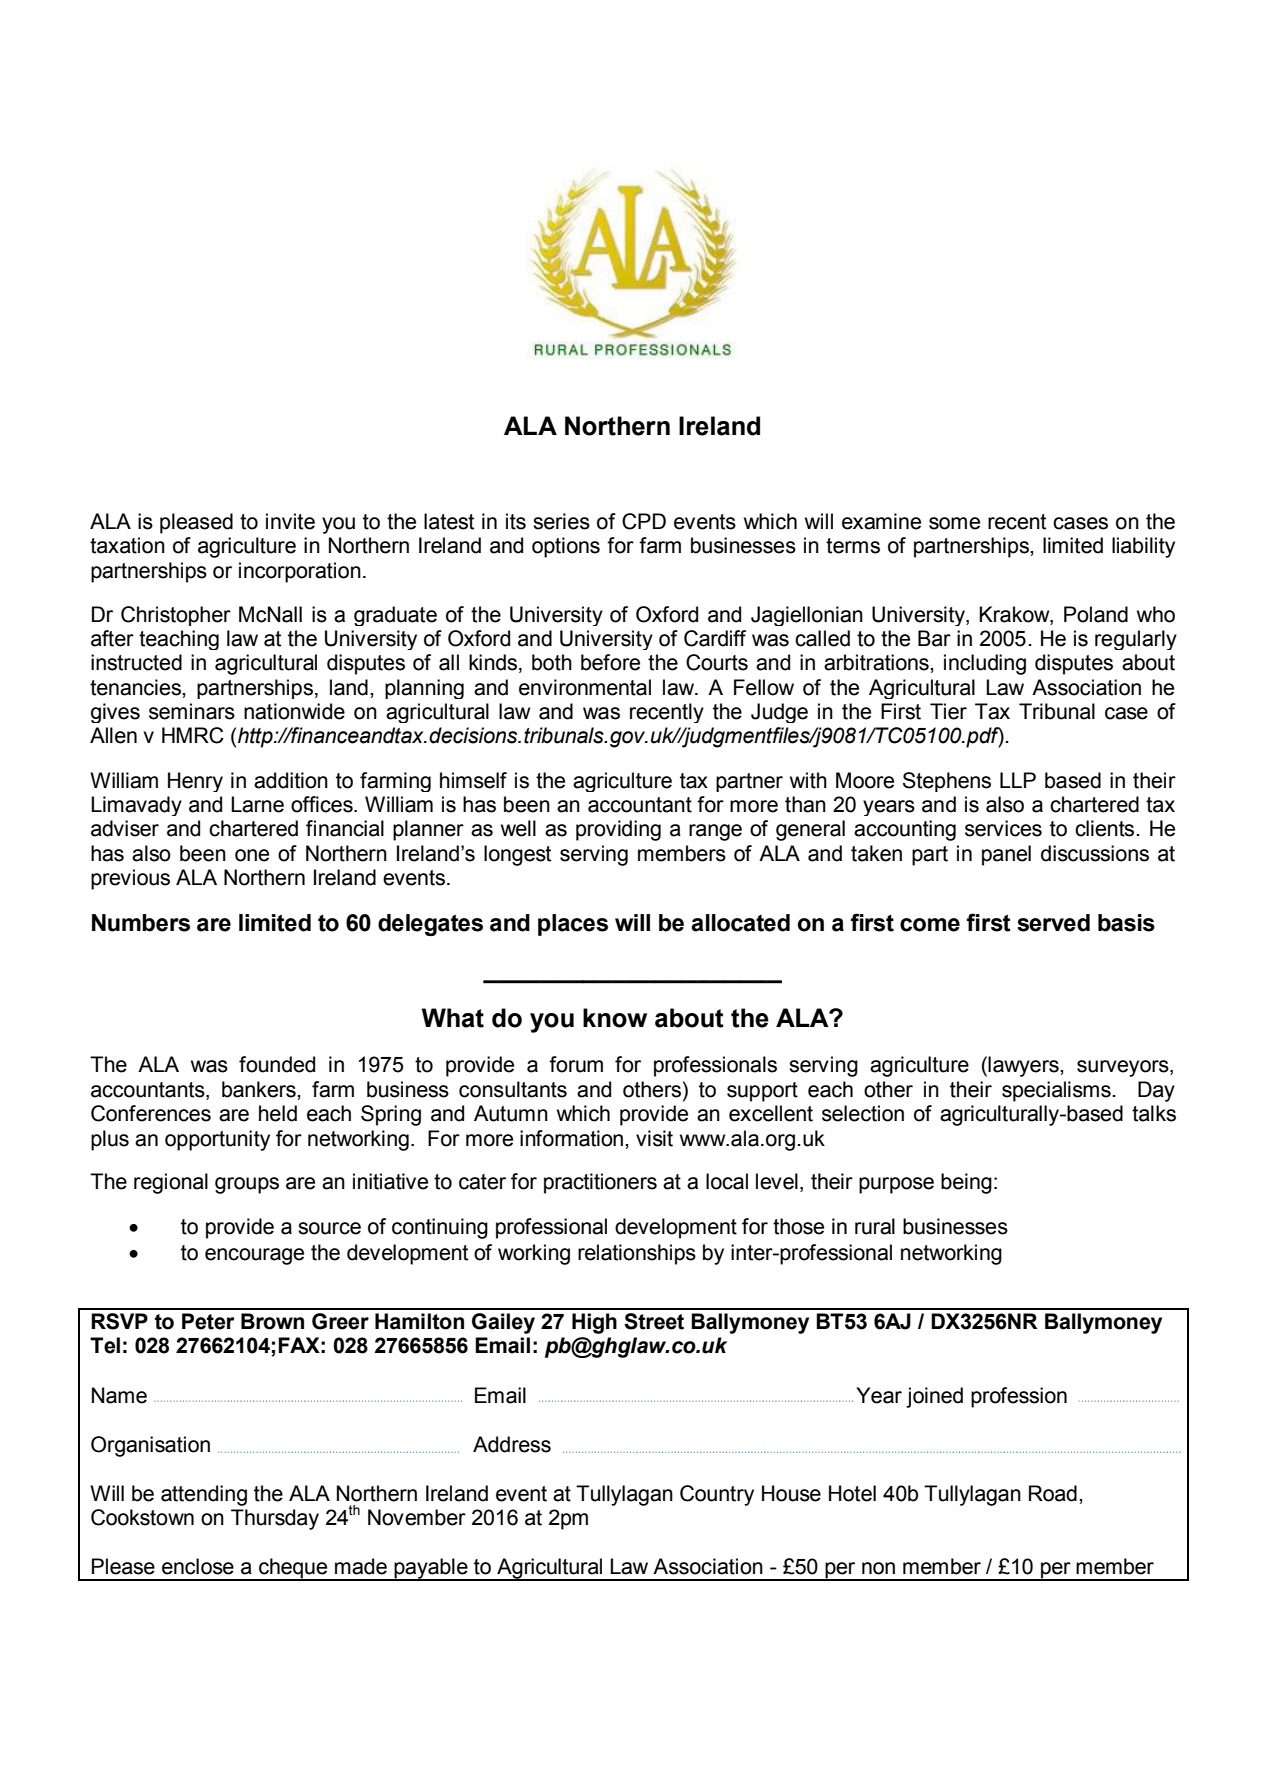 Image resolution: width=1267 pixels, height=1792 pixels. I want to click on previous, so click(130, 879).
